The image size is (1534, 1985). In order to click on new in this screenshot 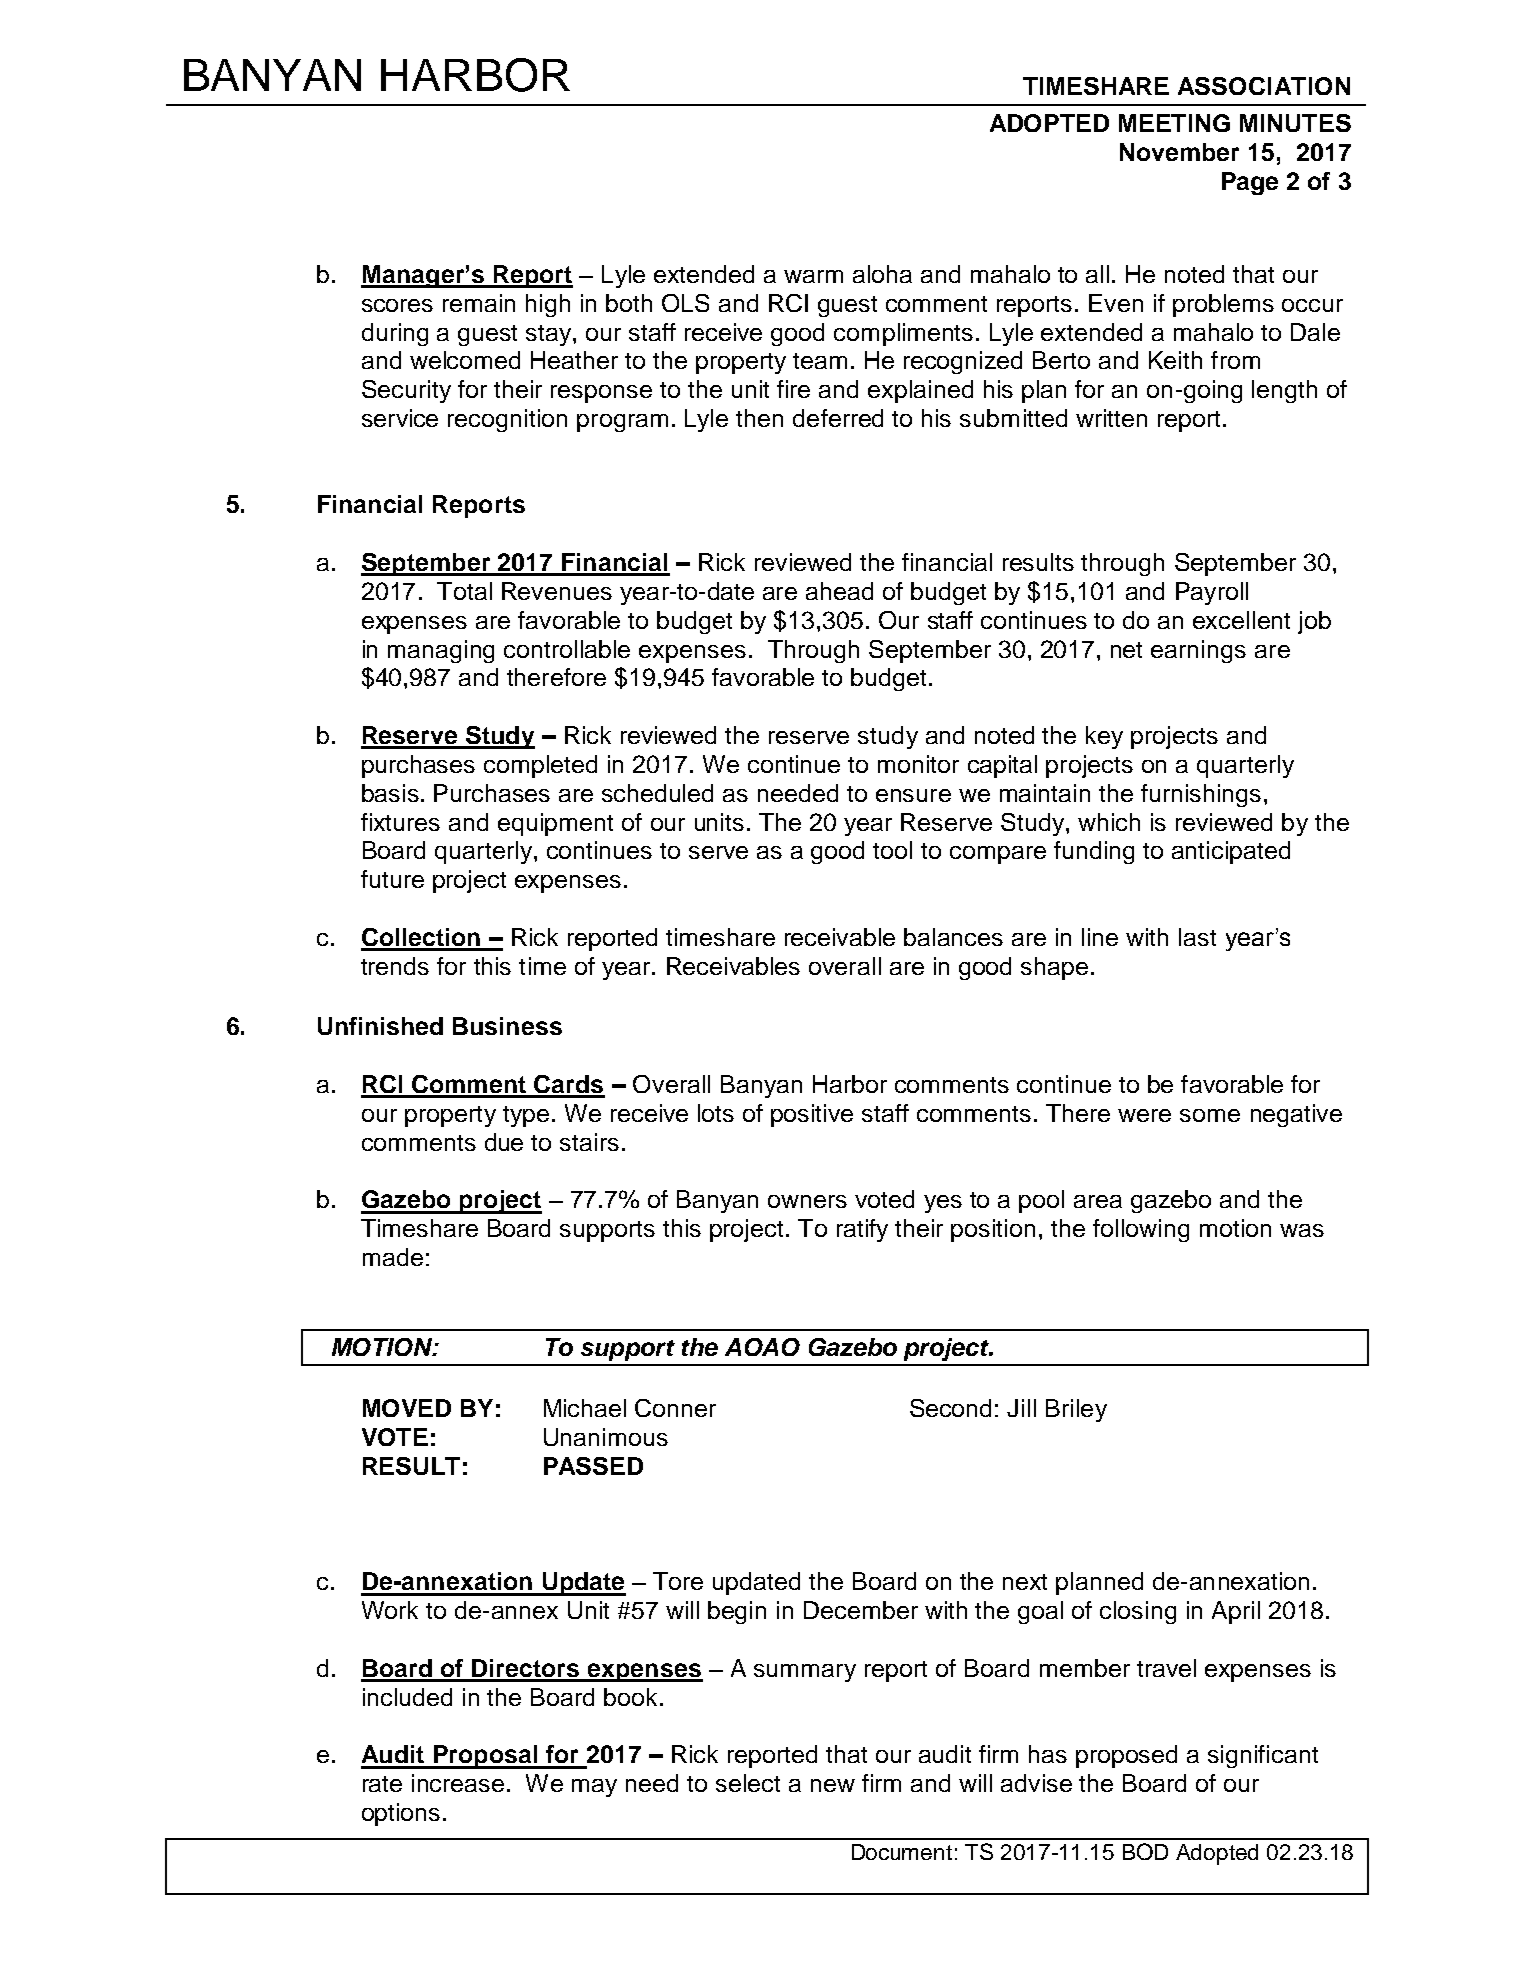, I will do `click(833, 1785)`.
